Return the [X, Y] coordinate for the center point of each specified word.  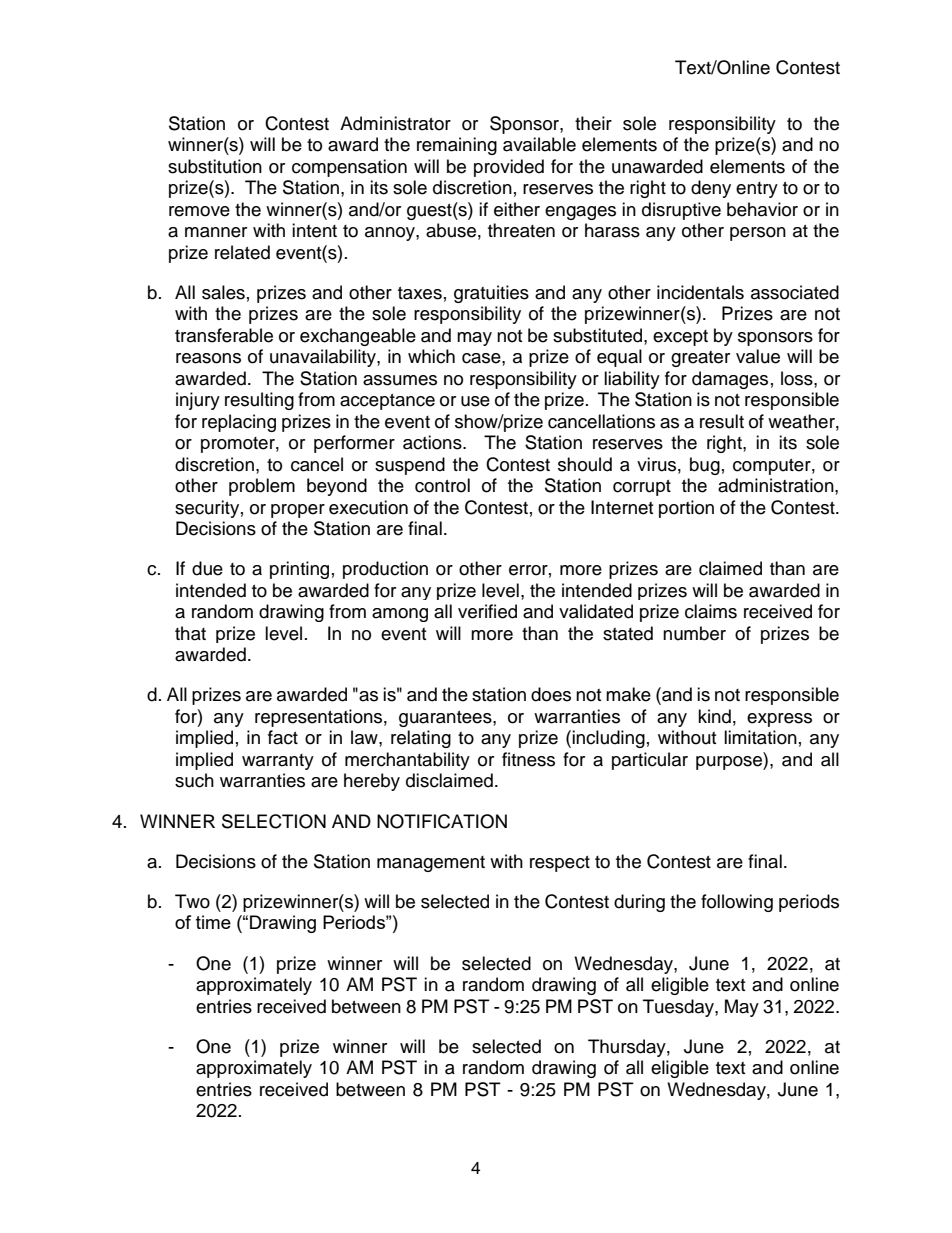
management [431, 864]
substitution [215, 166]
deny [711, 189]
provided [509, 168]
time [213, 922]
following [737, 903]
